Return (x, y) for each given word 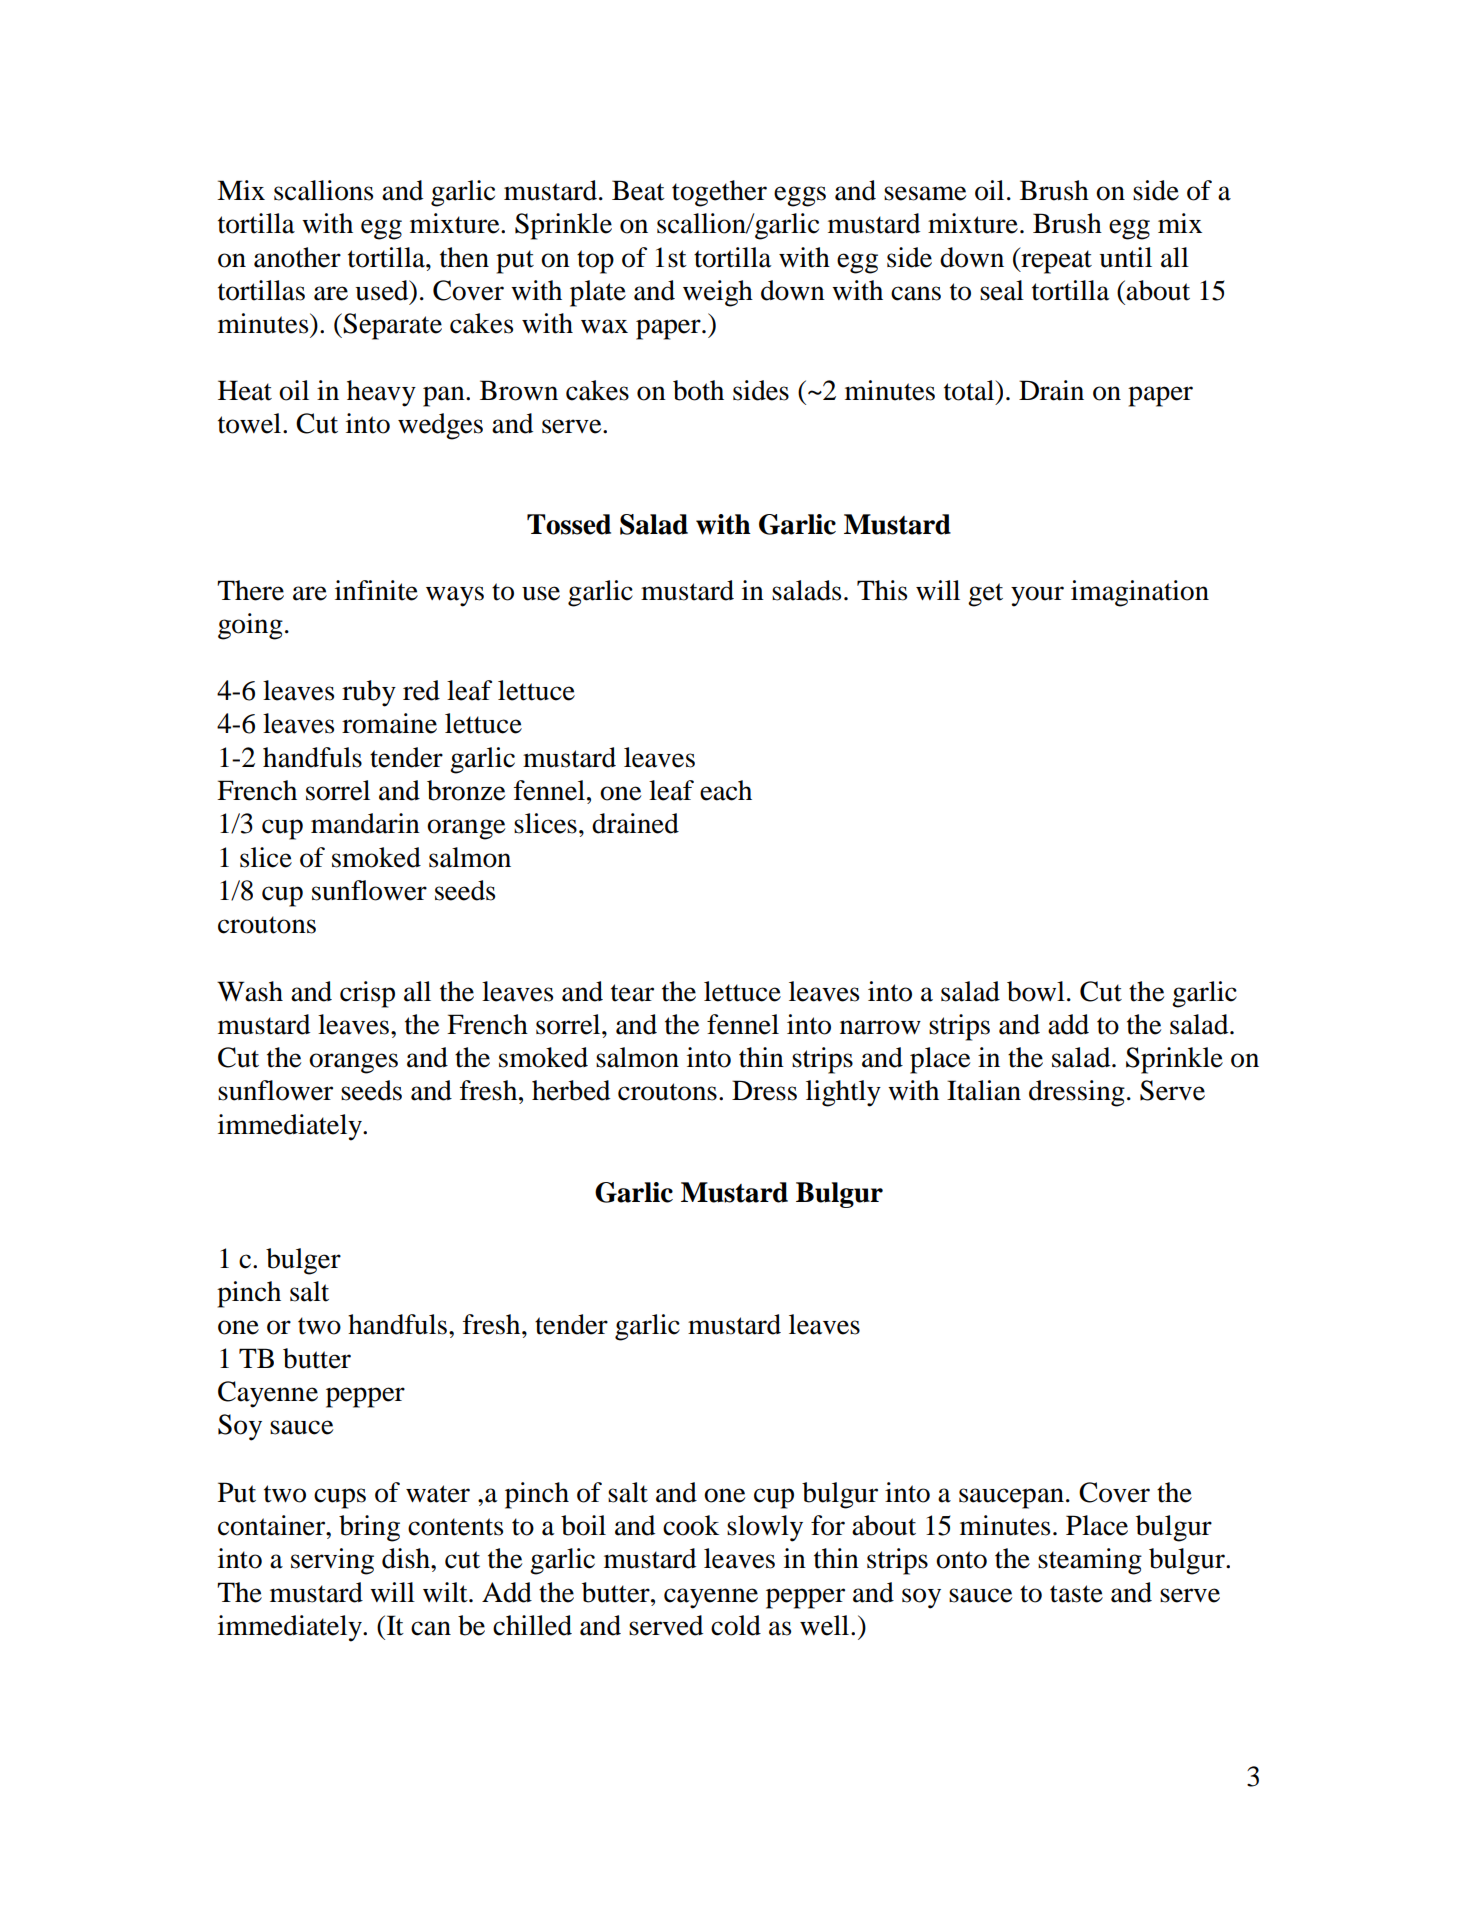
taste (1076, 1594)
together (719, 193)
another (297, 257)
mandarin (365, 823)
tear (632, 993)
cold (736, 1625)
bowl (1036, 991)
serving (332, 1561)
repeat (1055, 260)
